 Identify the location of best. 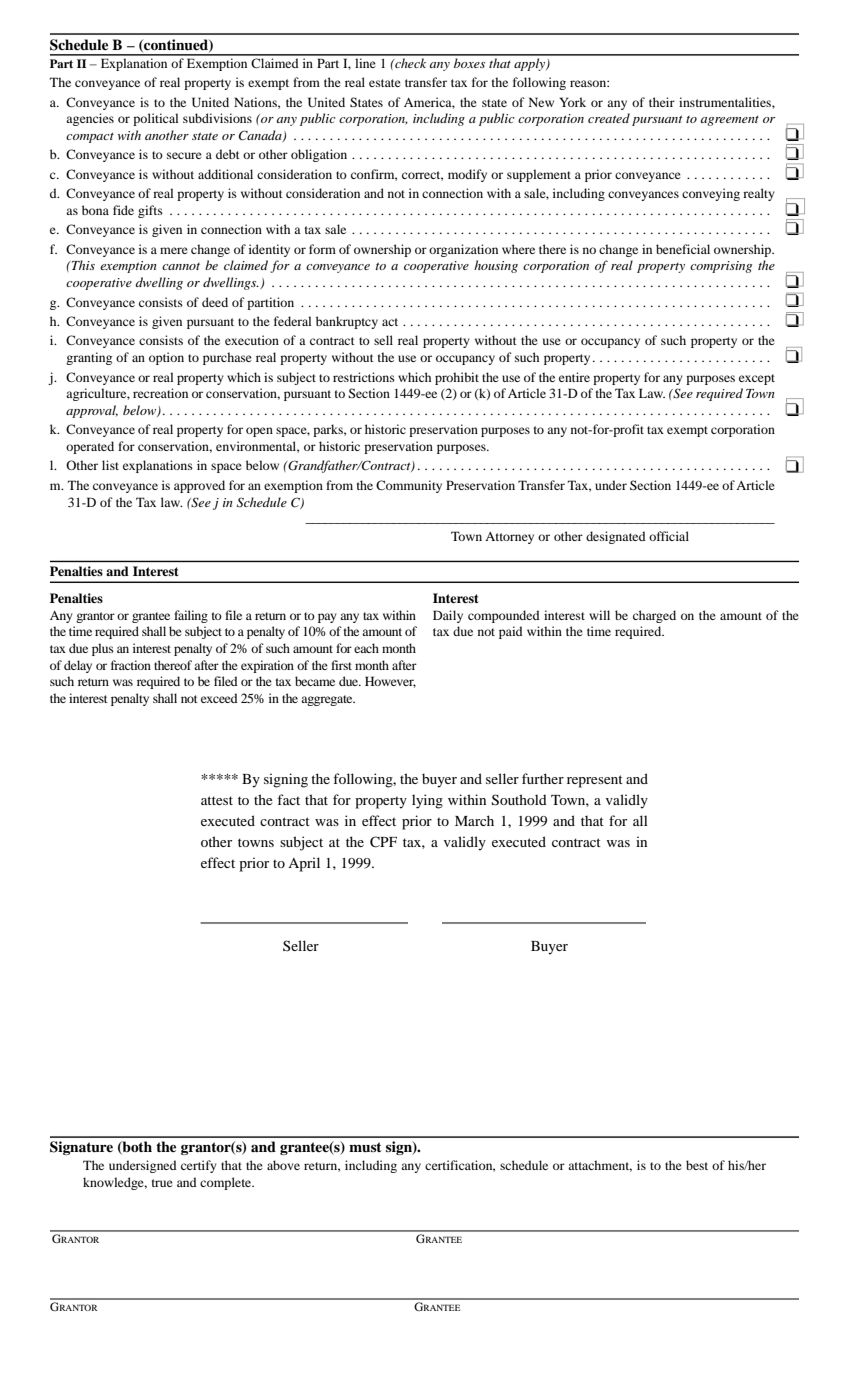
(697, 1165).
